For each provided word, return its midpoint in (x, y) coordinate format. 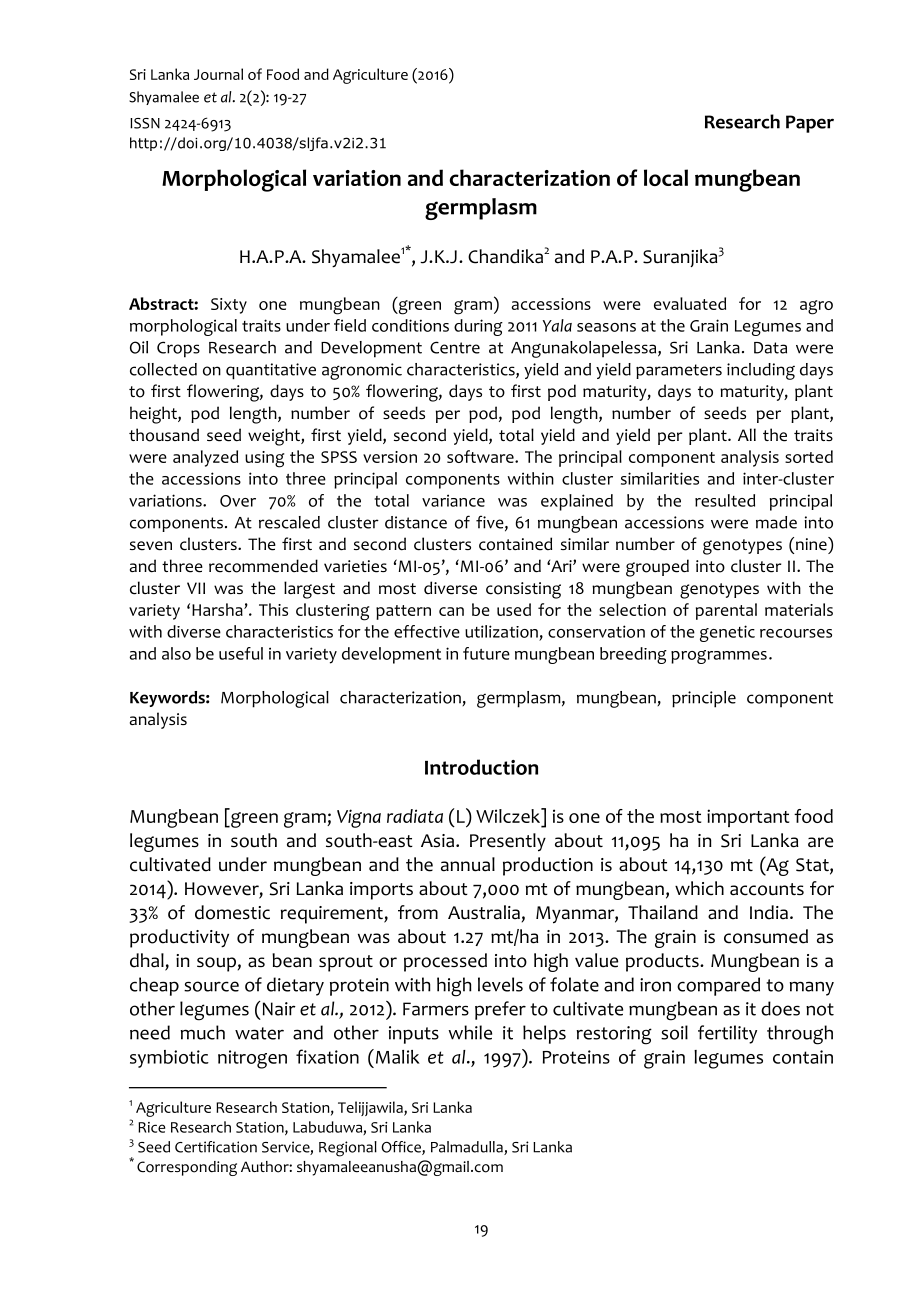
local (666, 177)
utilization (501, 631)
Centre (455, 347)
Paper (810, 124)
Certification (216, 1147)
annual (468, 864)
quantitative (271, 371)
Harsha (218, 609)
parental (726, 611)
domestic (232, 912)
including (761, 371)
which (699, 888)
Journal (218, 74)
